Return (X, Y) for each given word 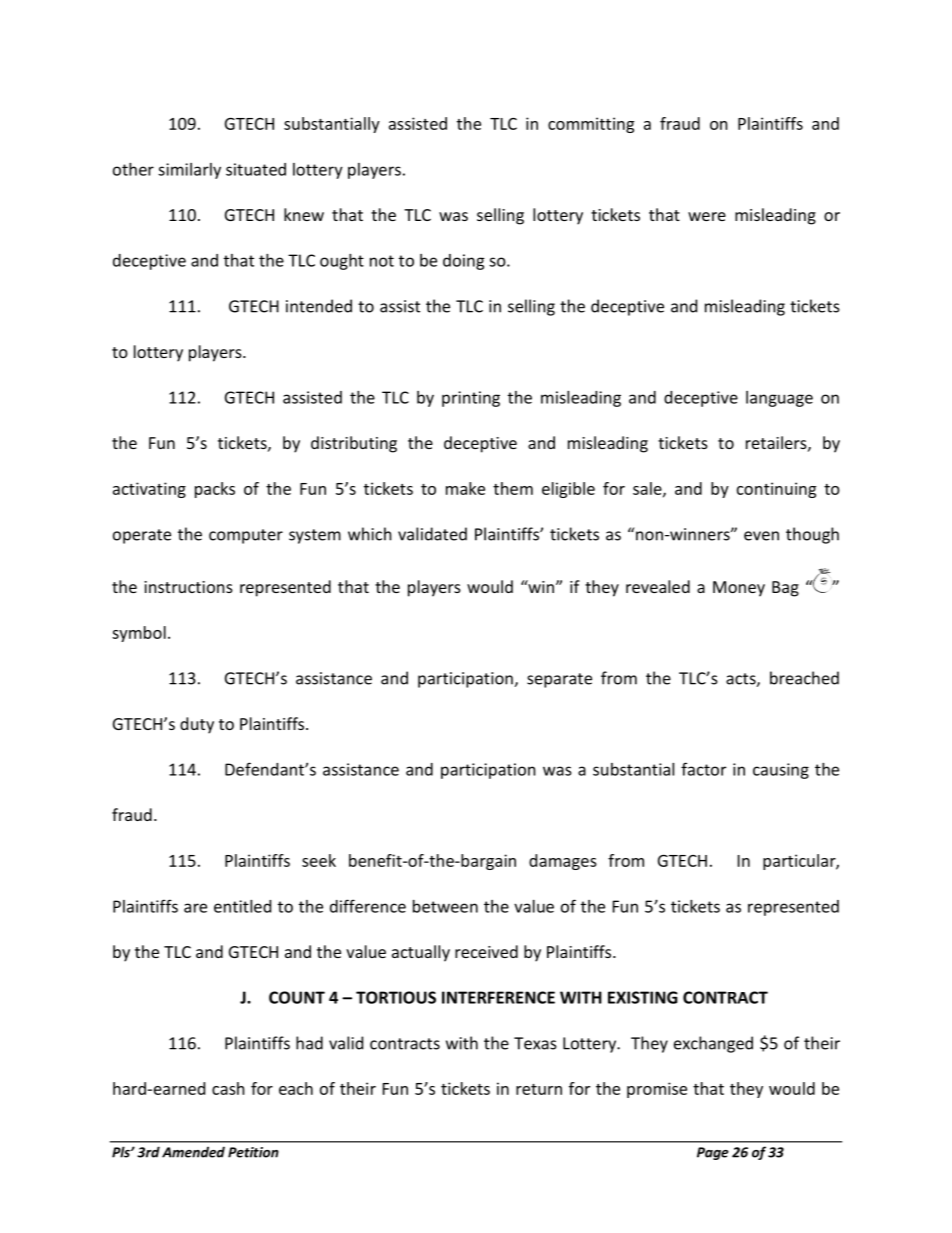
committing (591, 125)
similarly (189, 171)
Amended (193, 1152)
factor (703, 769)
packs (215, 490)
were (707, 216)
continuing (776, 490)
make (465, 488)
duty (197, 725)
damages (563, 862)
